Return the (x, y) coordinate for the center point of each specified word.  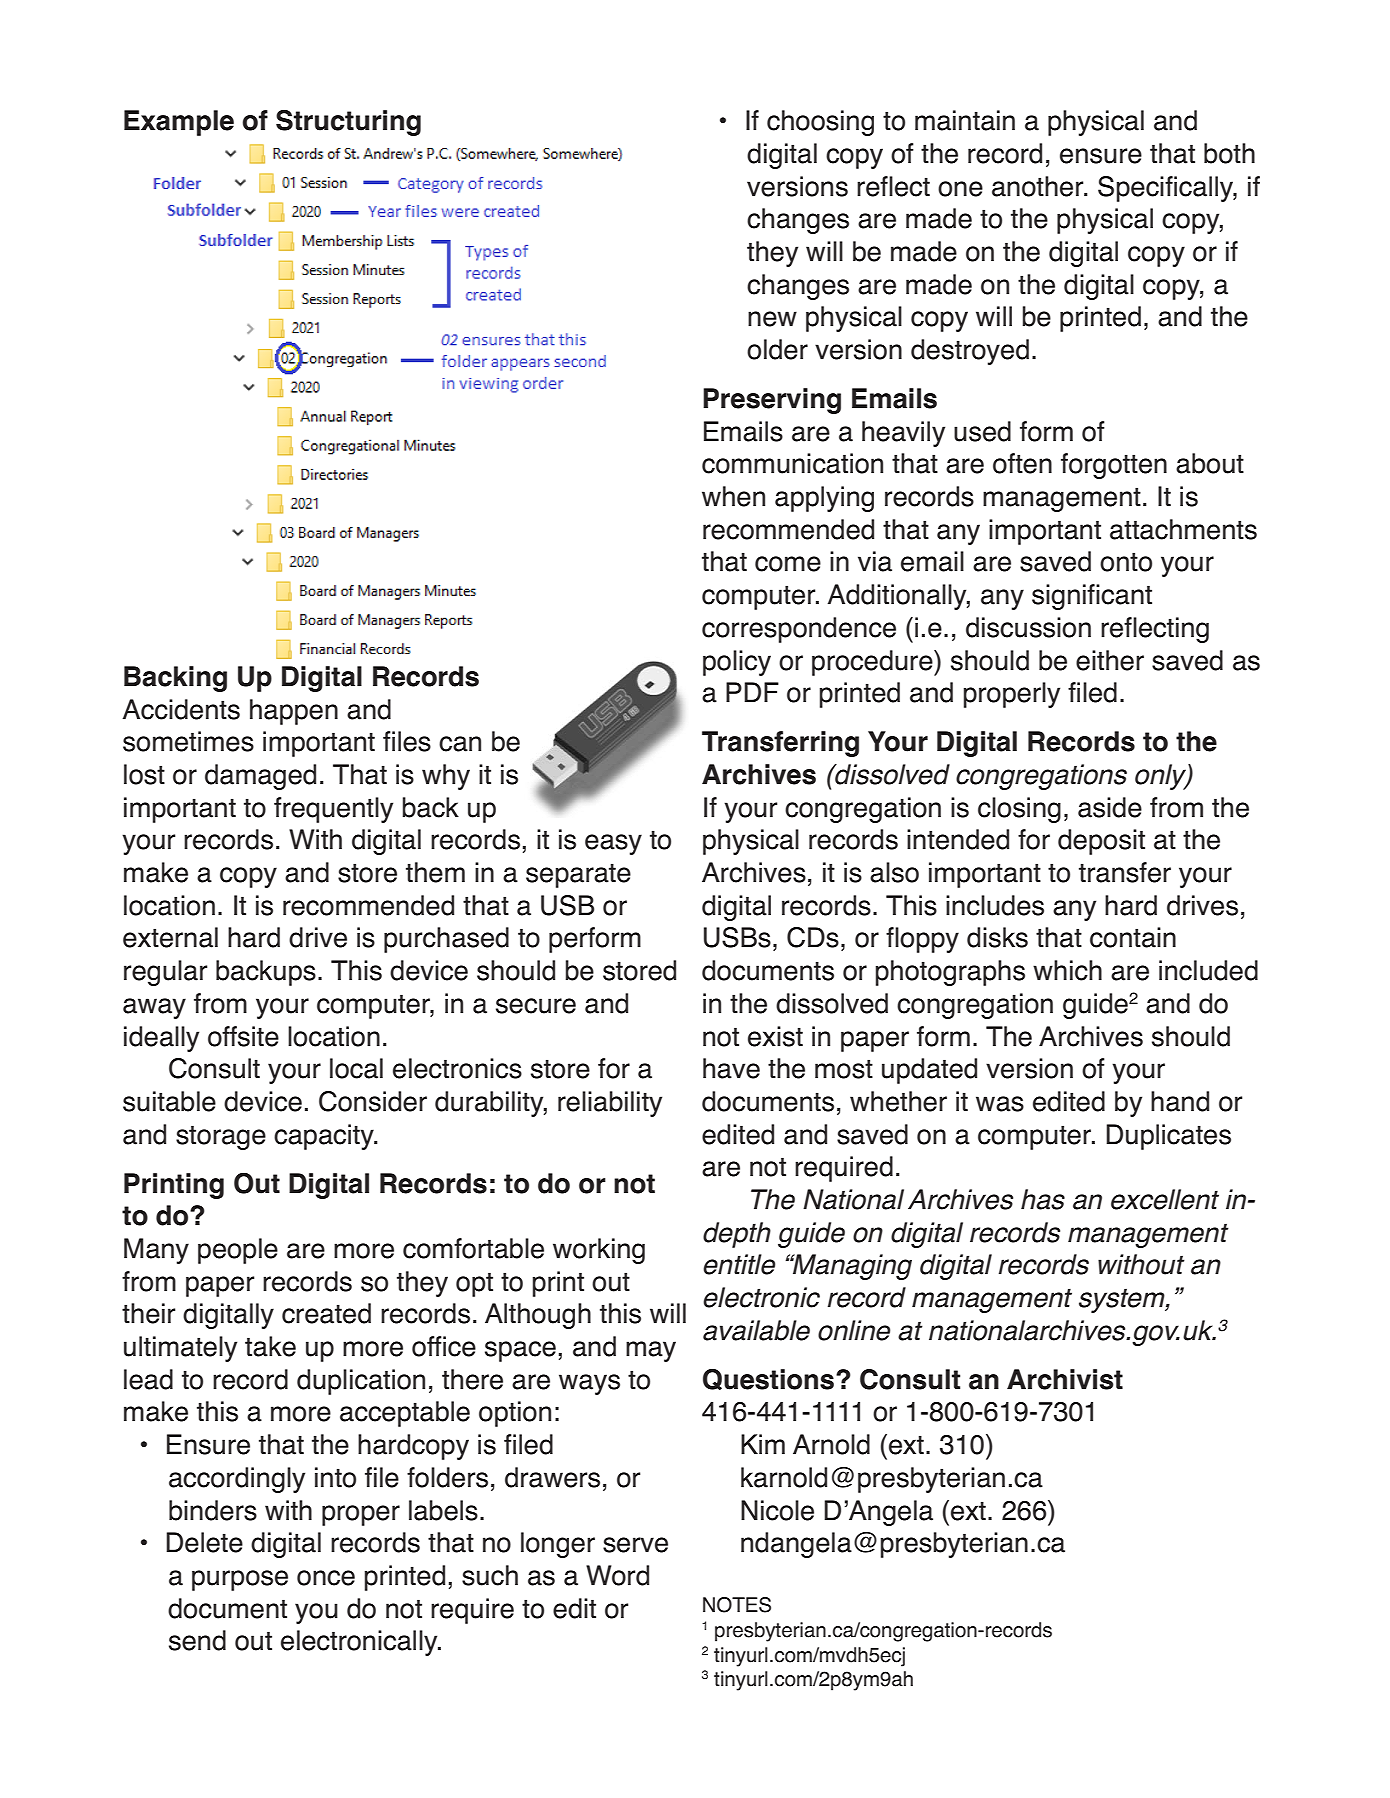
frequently (333, 810)
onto (1126, 562)
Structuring (348, 123)
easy (613, 844)
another (1039, 186)
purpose (240, 1580)
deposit (1101, 842)
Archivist (1065, 1379)
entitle (739, 1264)
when (733, 496)
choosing (820, 123)
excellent (1165, 1199)
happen (294, 712)
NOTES (737, 1605)
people (238, 1251)
